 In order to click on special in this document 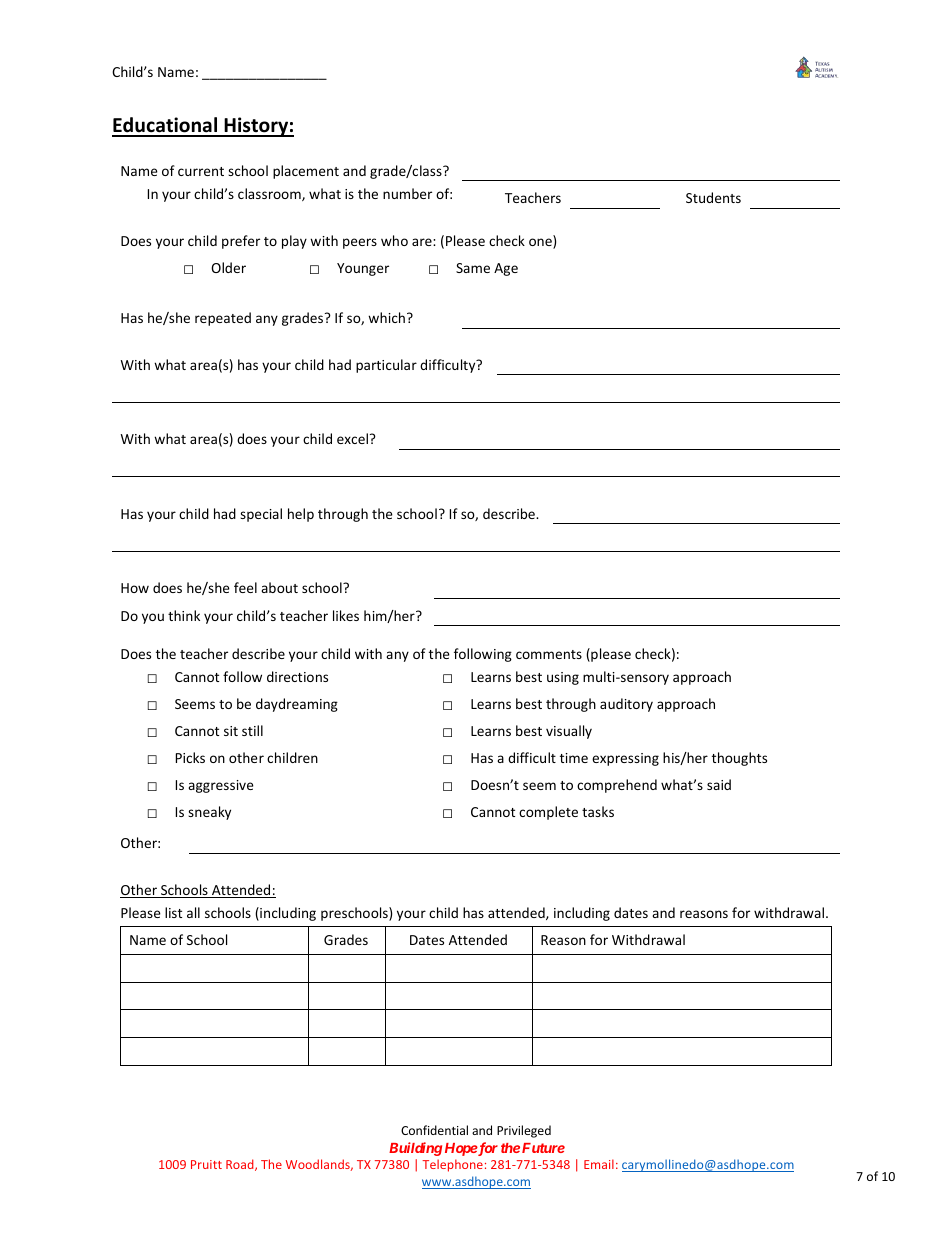, I will do `click(261, 515)`.
